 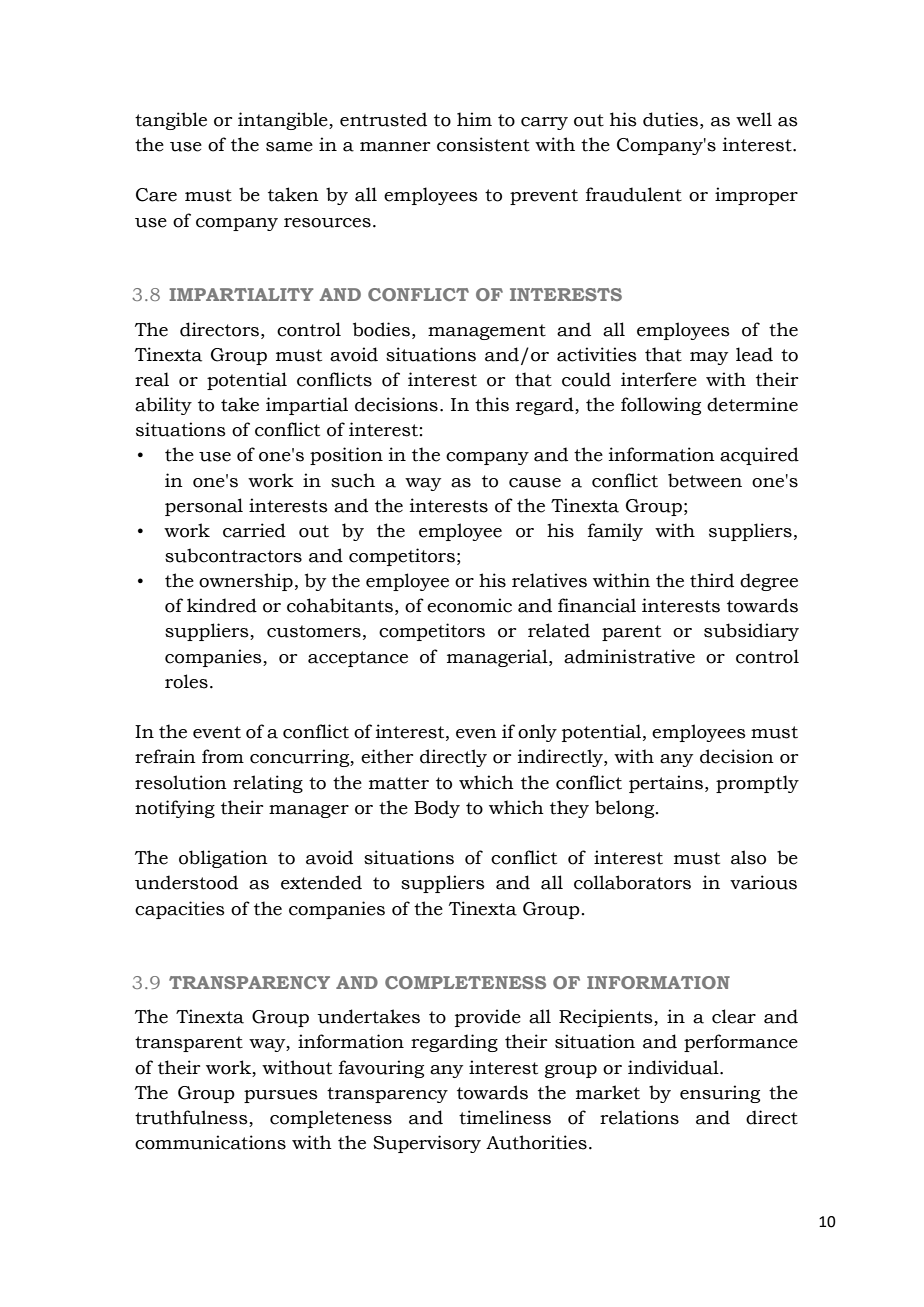 What do you see at coordinates (289, 147) in the image?
I see `same` at bounding box center [289, 147].
